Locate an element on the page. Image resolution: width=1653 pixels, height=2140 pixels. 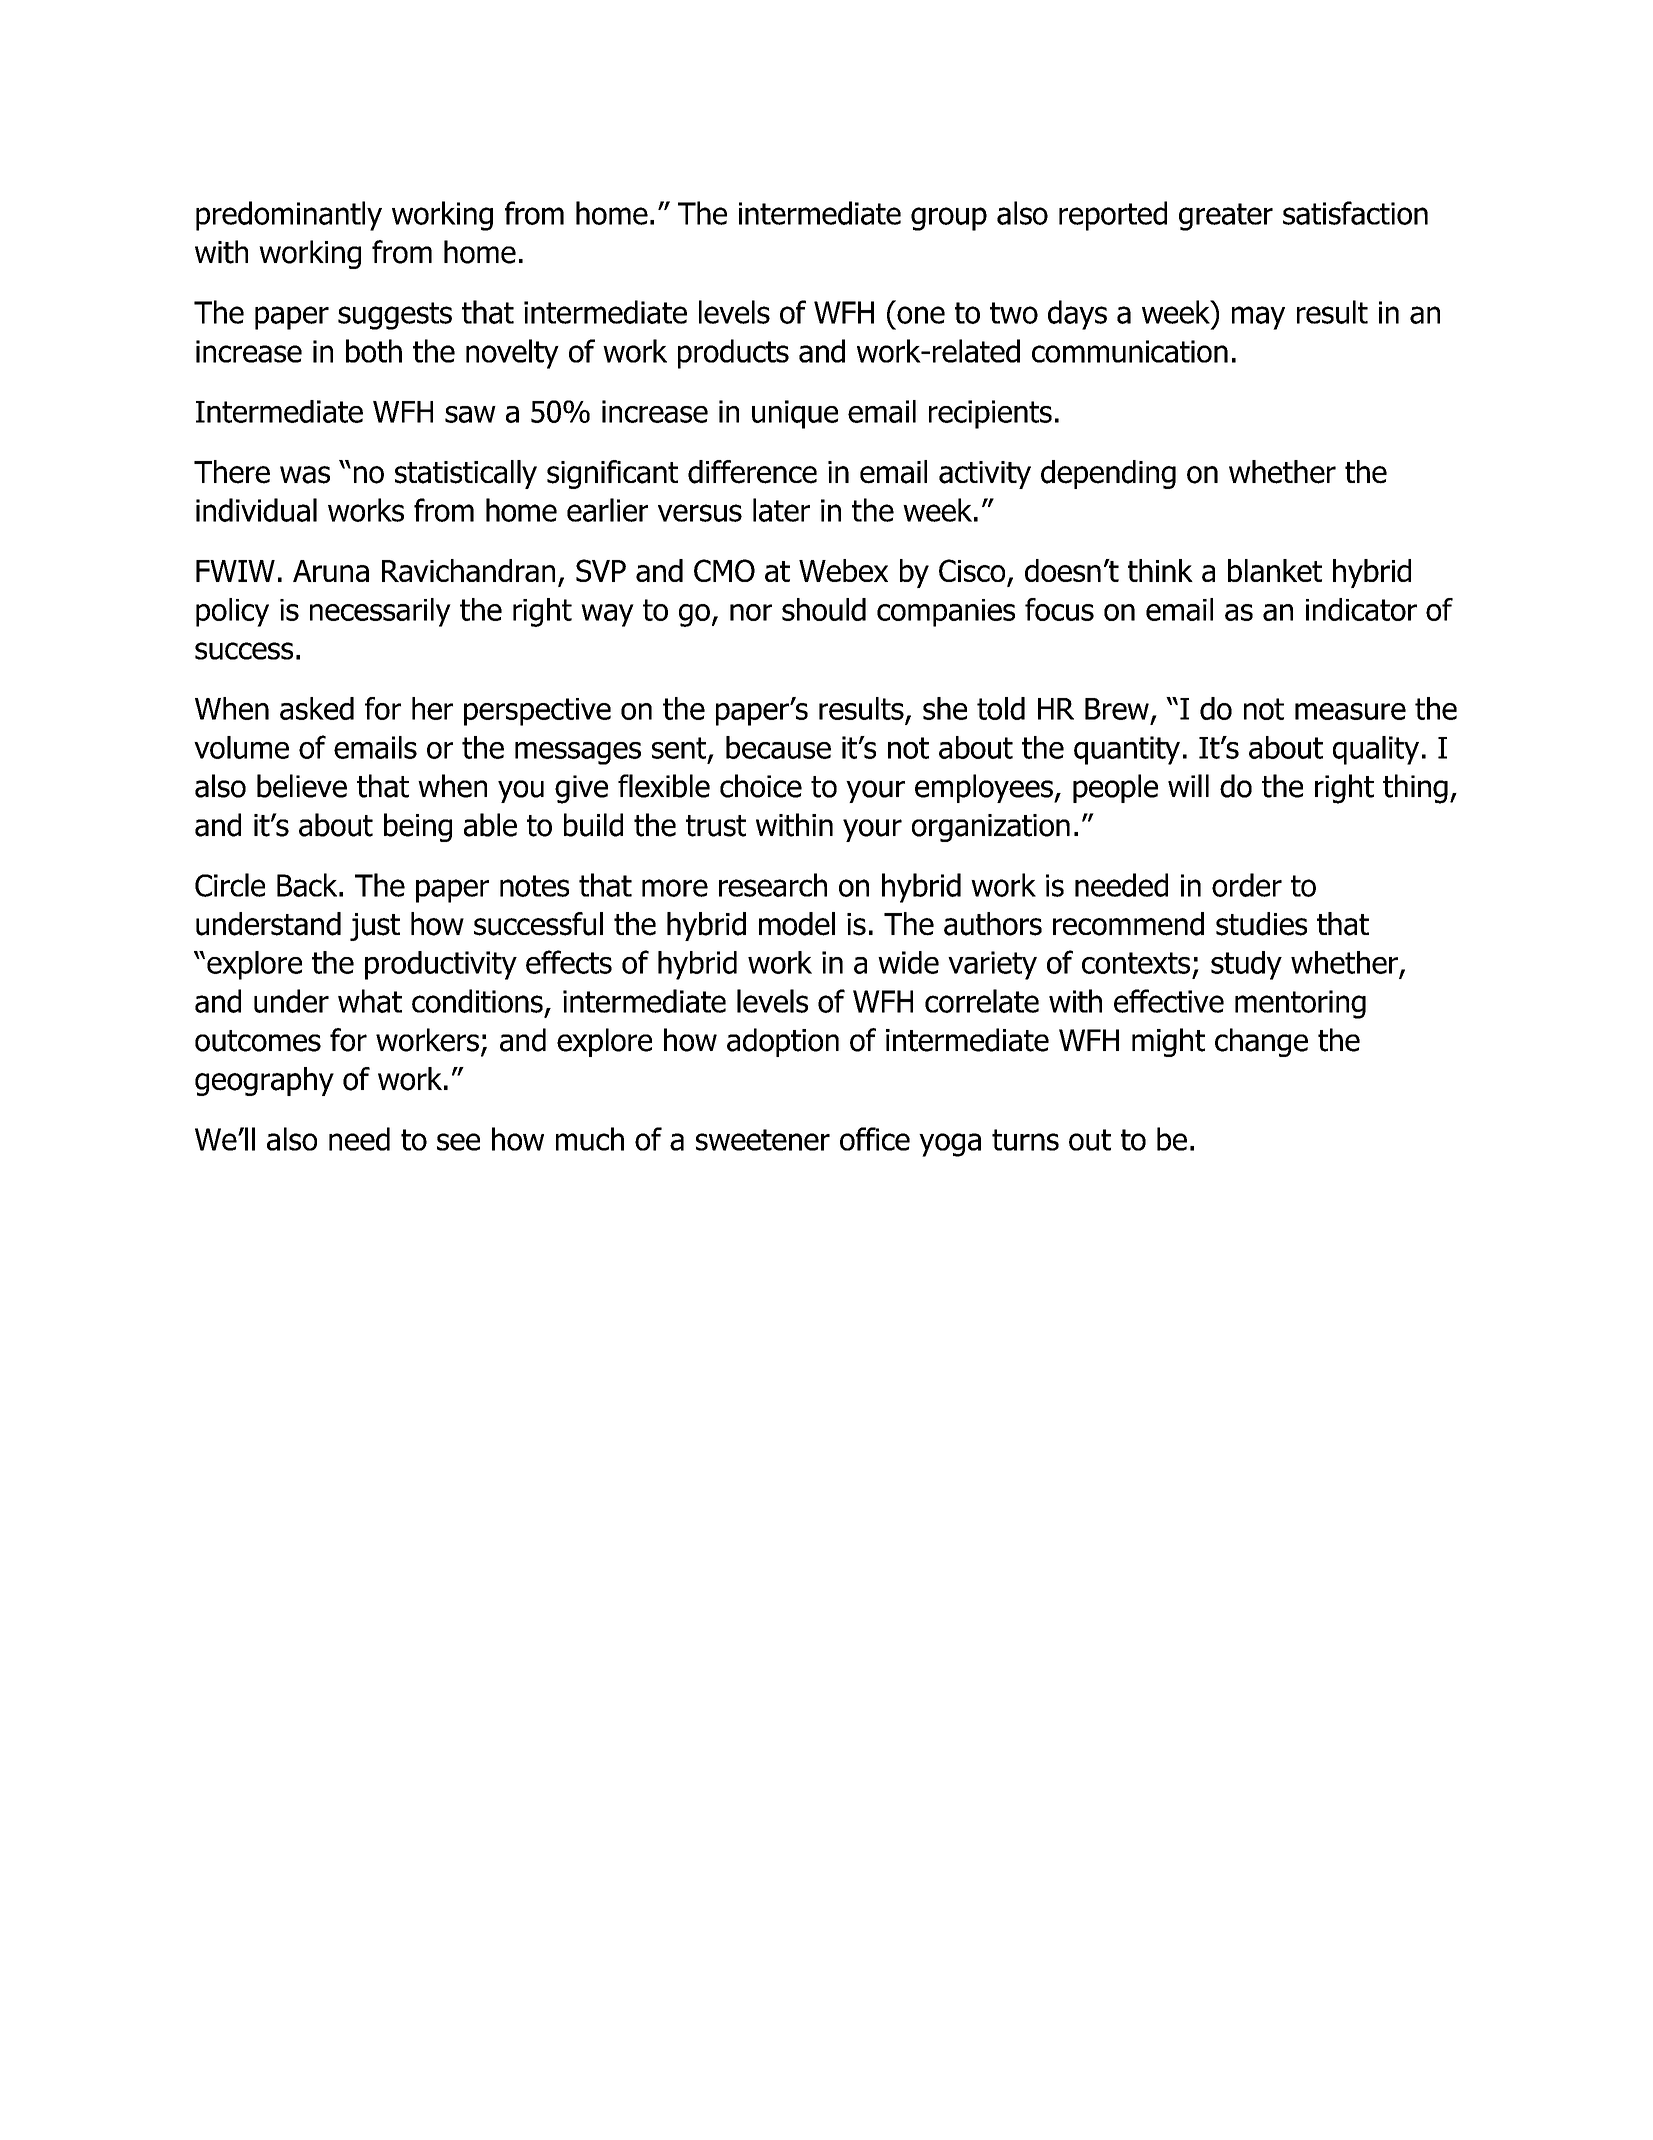
predominantly is located at coordinates (289, 216).
